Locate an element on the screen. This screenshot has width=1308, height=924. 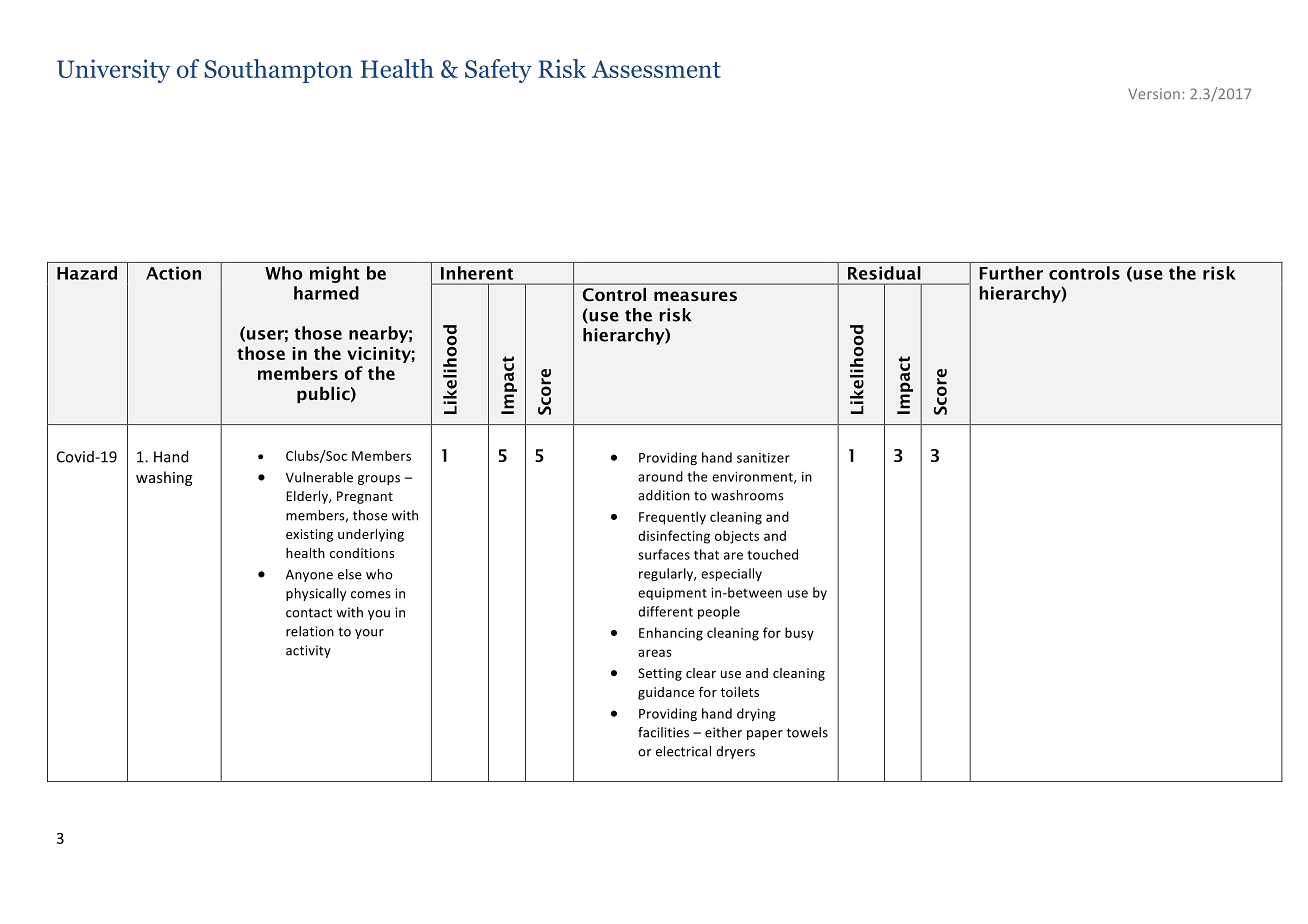
activity is located at coordinates (308, 651).
